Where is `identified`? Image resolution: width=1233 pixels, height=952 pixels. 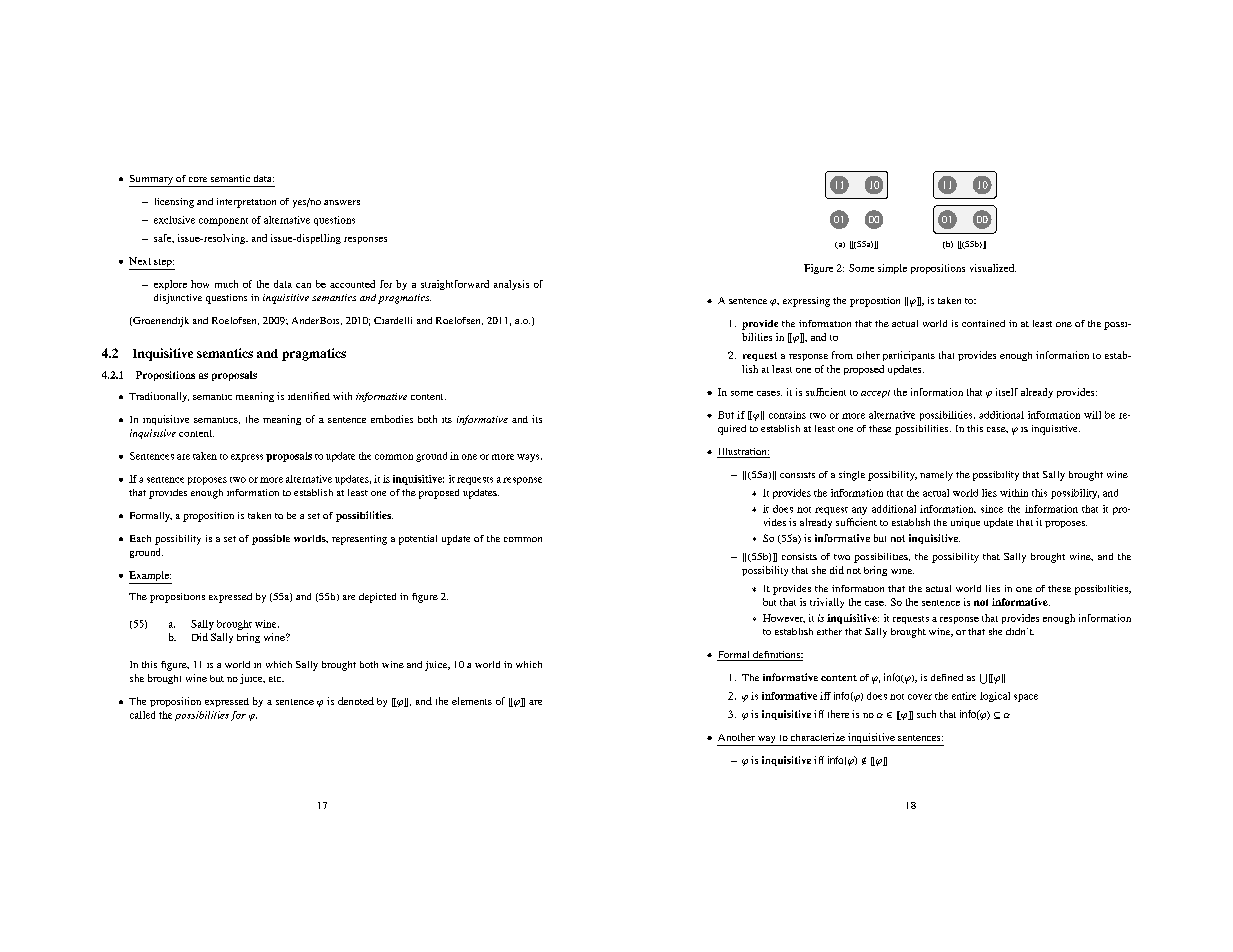
identified is located at coordinates (309, 396).
